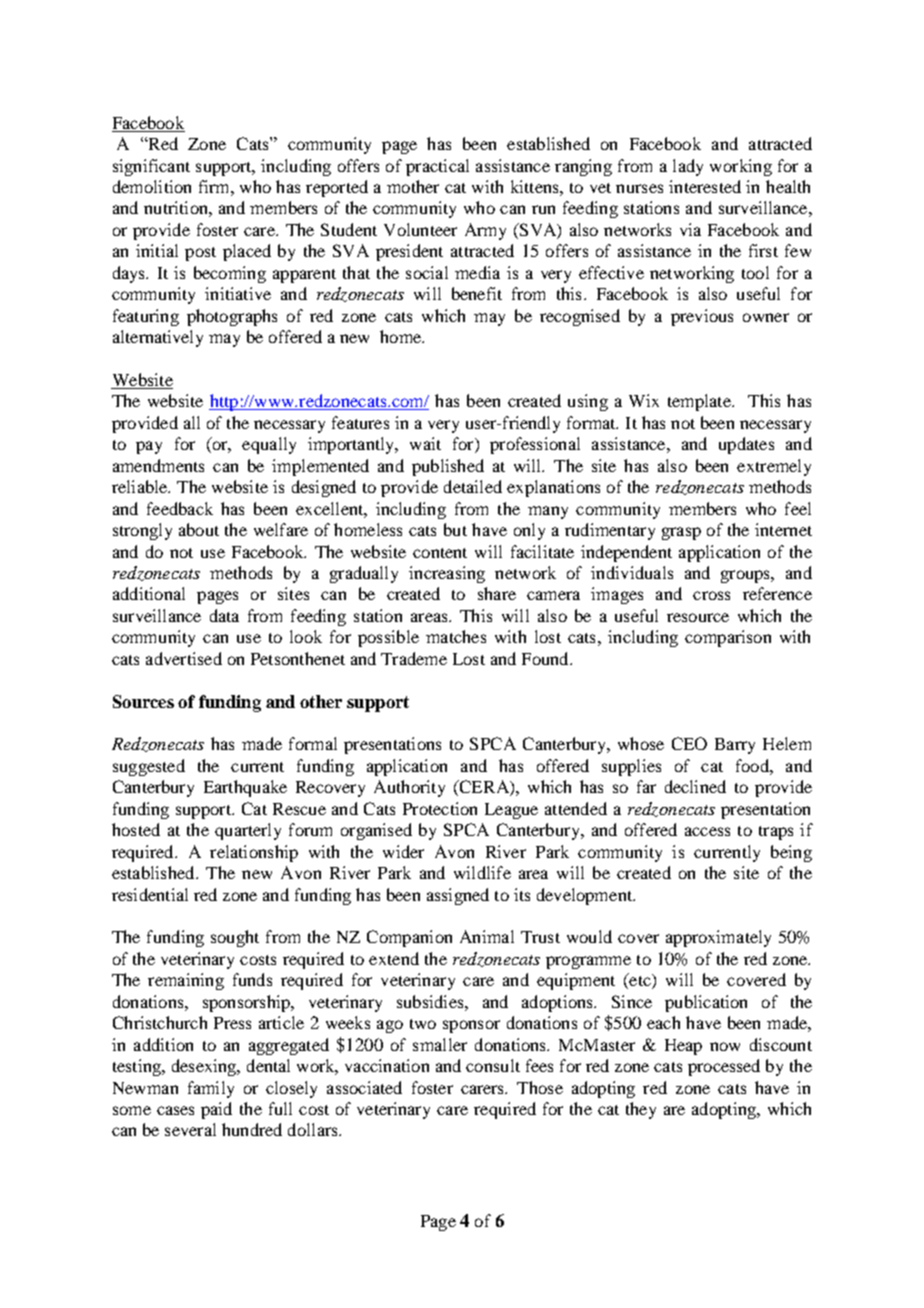 This screenshot has height=1308, width=924. What do you see at coordinates (705, 186) in the screenshot?
I see `interested` at bounding box center [705, 186].
